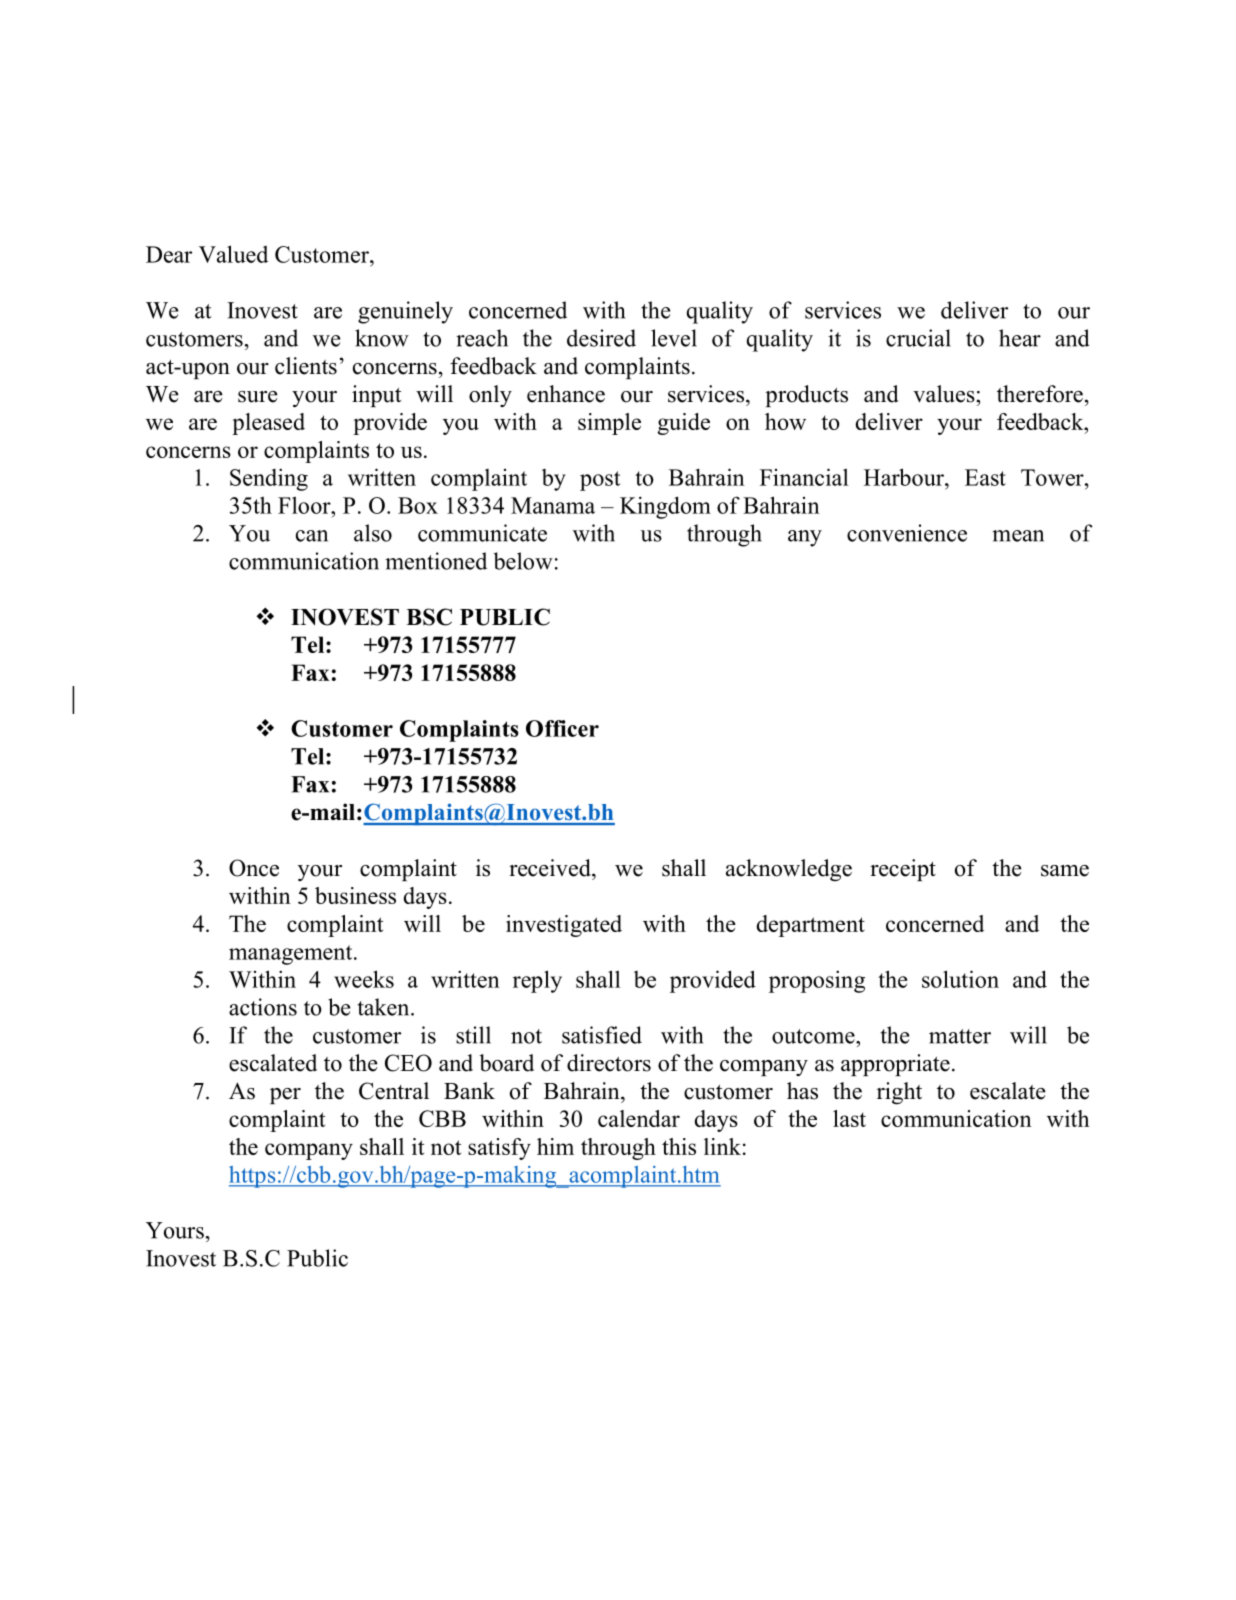 The image size is (1236, 1600). I want to click on BSC, so click(429, 617).
